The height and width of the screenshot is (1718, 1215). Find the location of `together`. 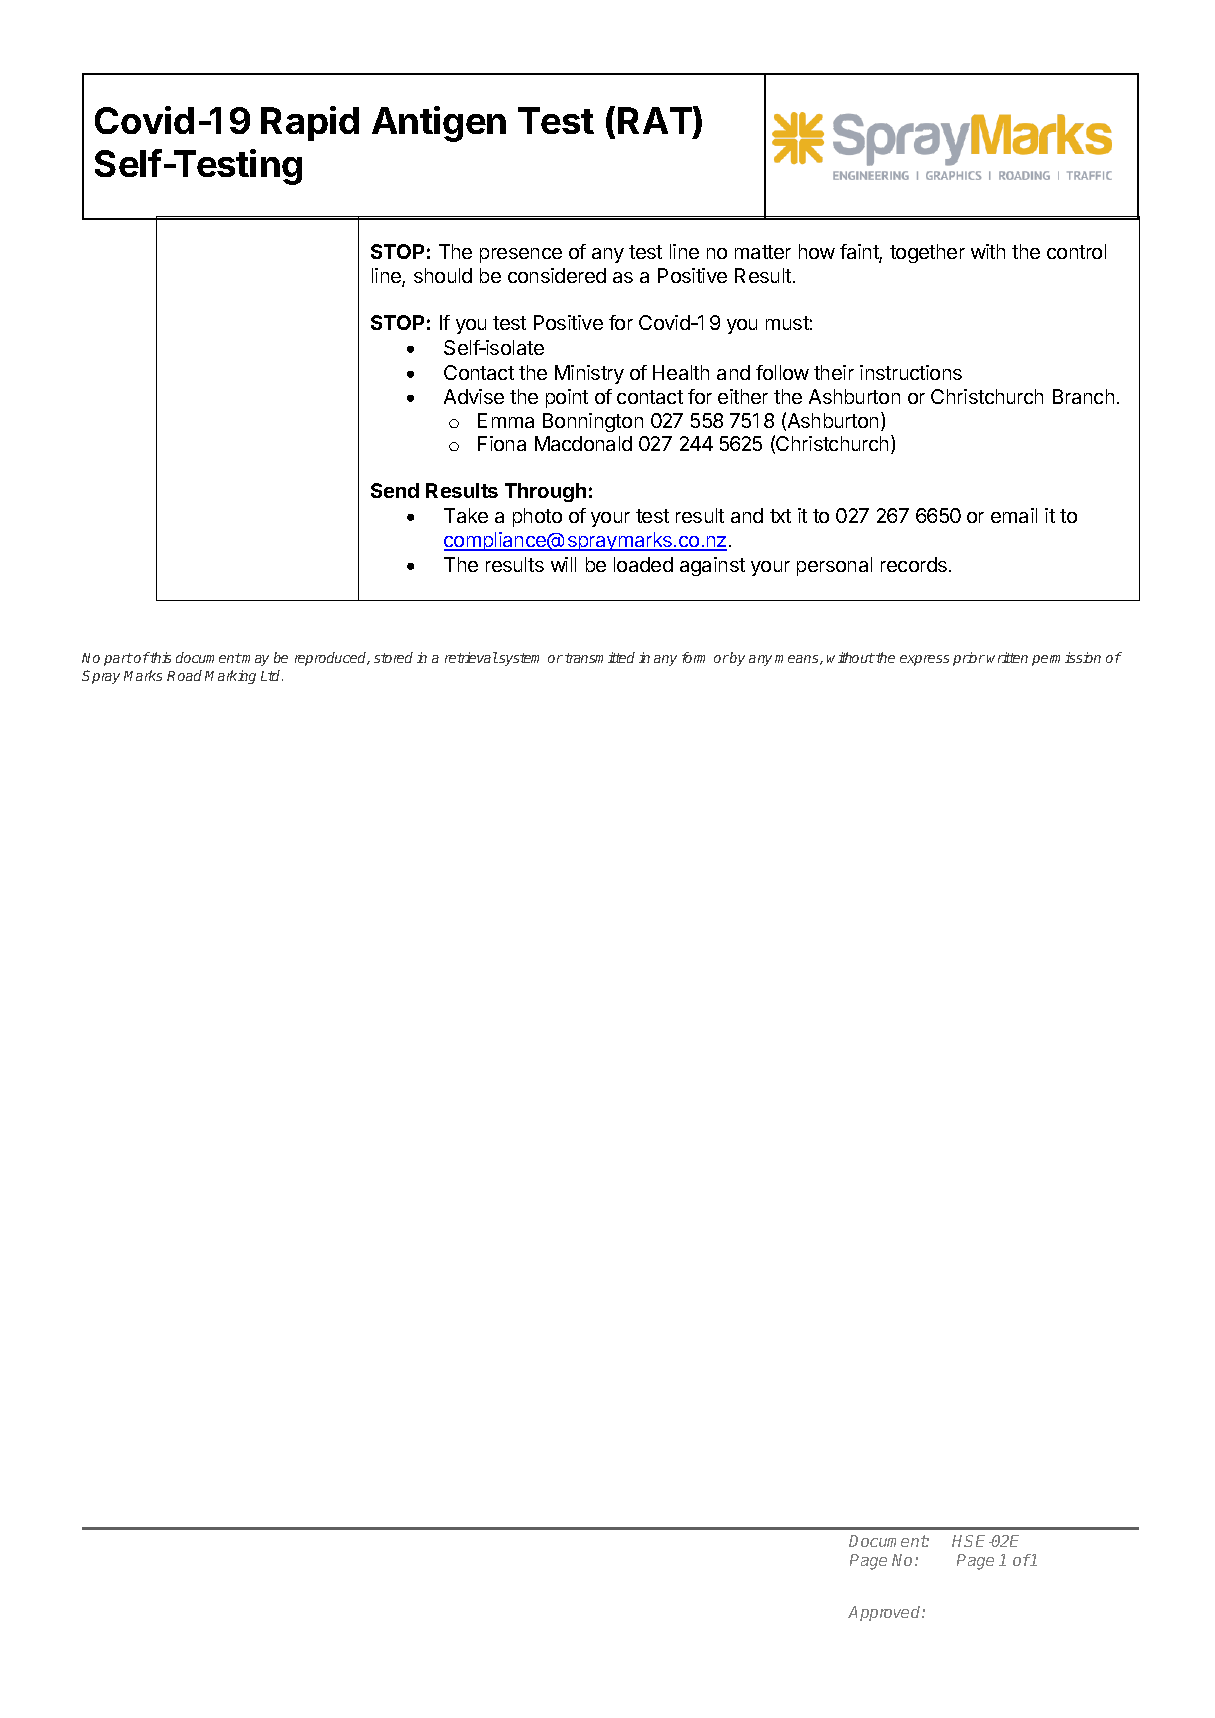

together is located at coordinates (927, 253).
